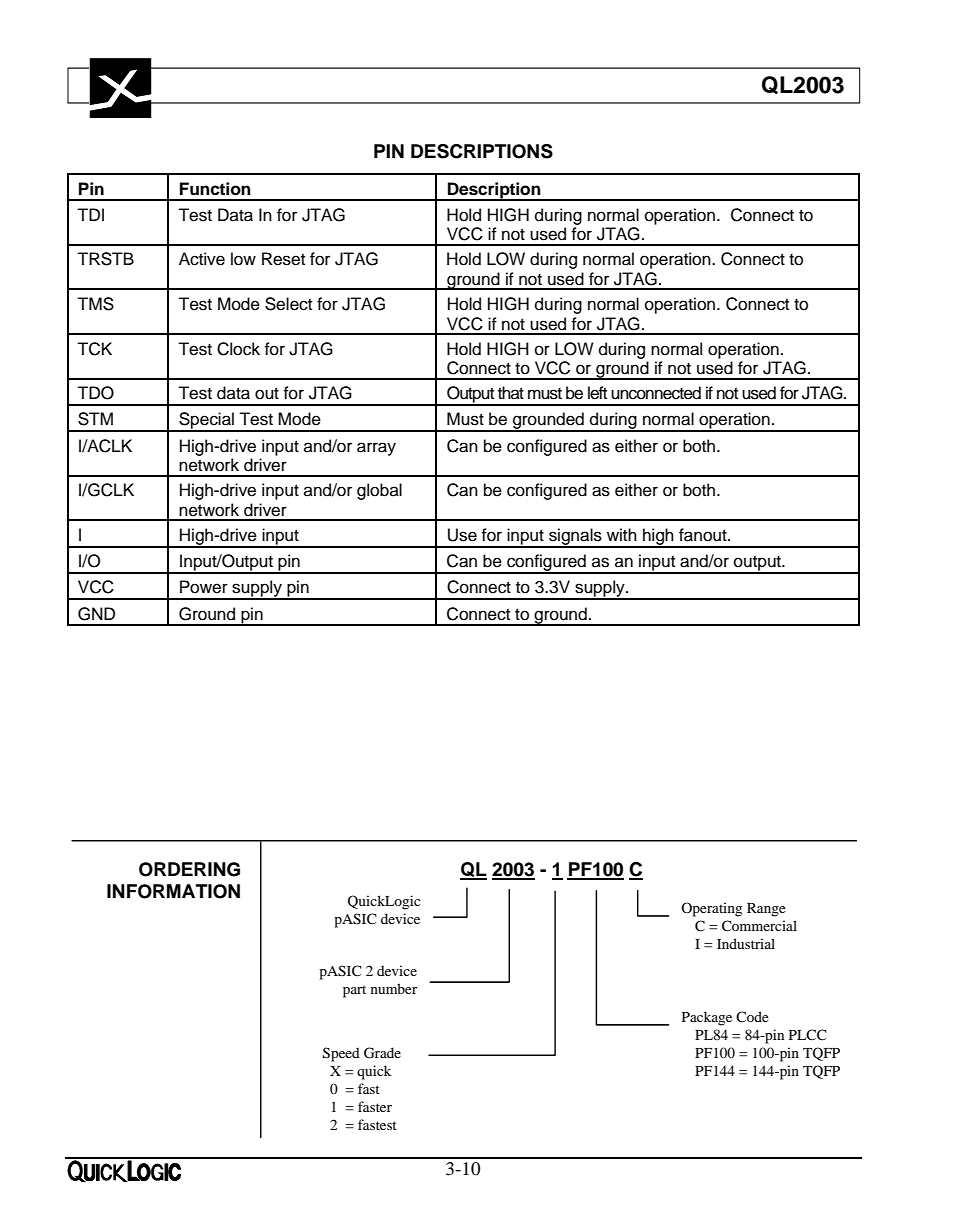 The image size is (958, 1232). I want to click on Reset, so click(283, 259).
